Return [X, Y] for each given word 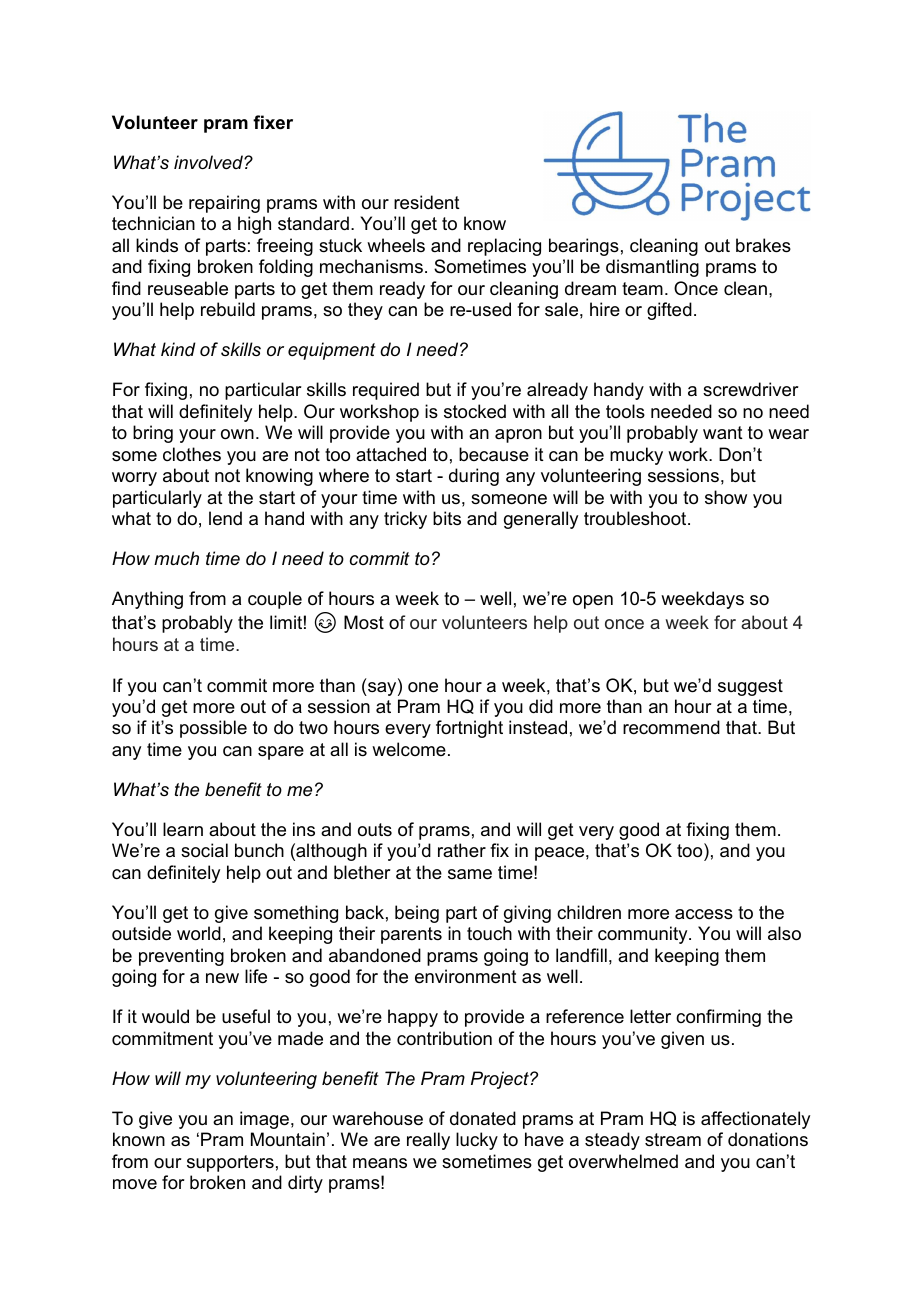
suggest [750, 687]
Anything [147, 600]
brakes [763, 245]
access [704, 914]
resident [427, 202]
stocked [475, 411]
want [723, 432]
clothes [192, 454]
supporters [230, 1163]
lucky [477, 1141]
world [199, 933]
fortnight [469, 729]
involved [209, 162]
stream [673, 1140]
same [470, 874]
